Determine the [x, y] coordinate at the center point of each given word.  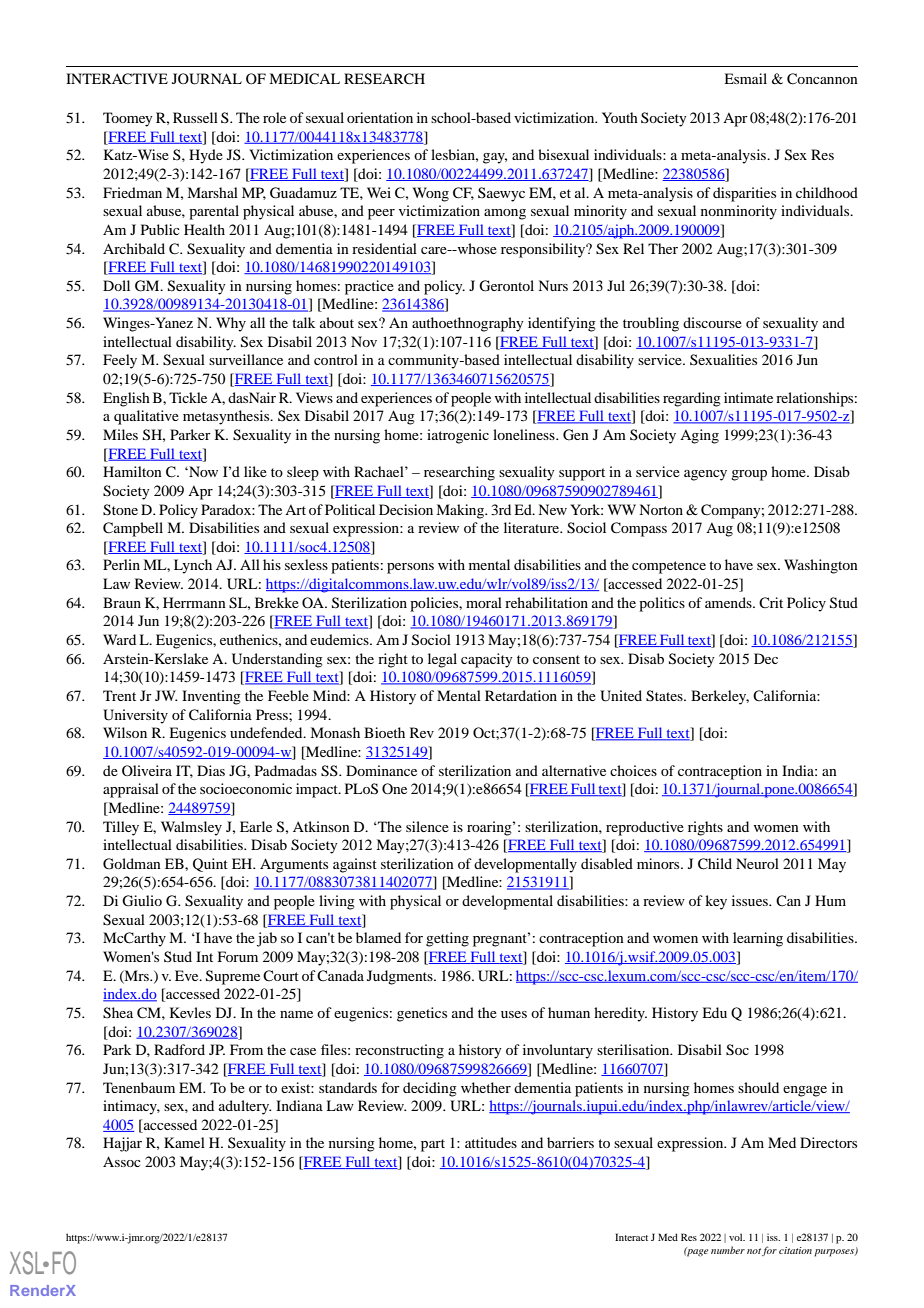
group [749, 475]
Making [461, 511]
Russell [195, 117]
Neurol [757, 863]
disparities [744, 194]
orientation [380, 117]
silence [427, 826]
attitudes [491, 1142]
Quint [210, 865]
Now [202, 471]
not [754, 1251]
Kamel [184, 1142]
